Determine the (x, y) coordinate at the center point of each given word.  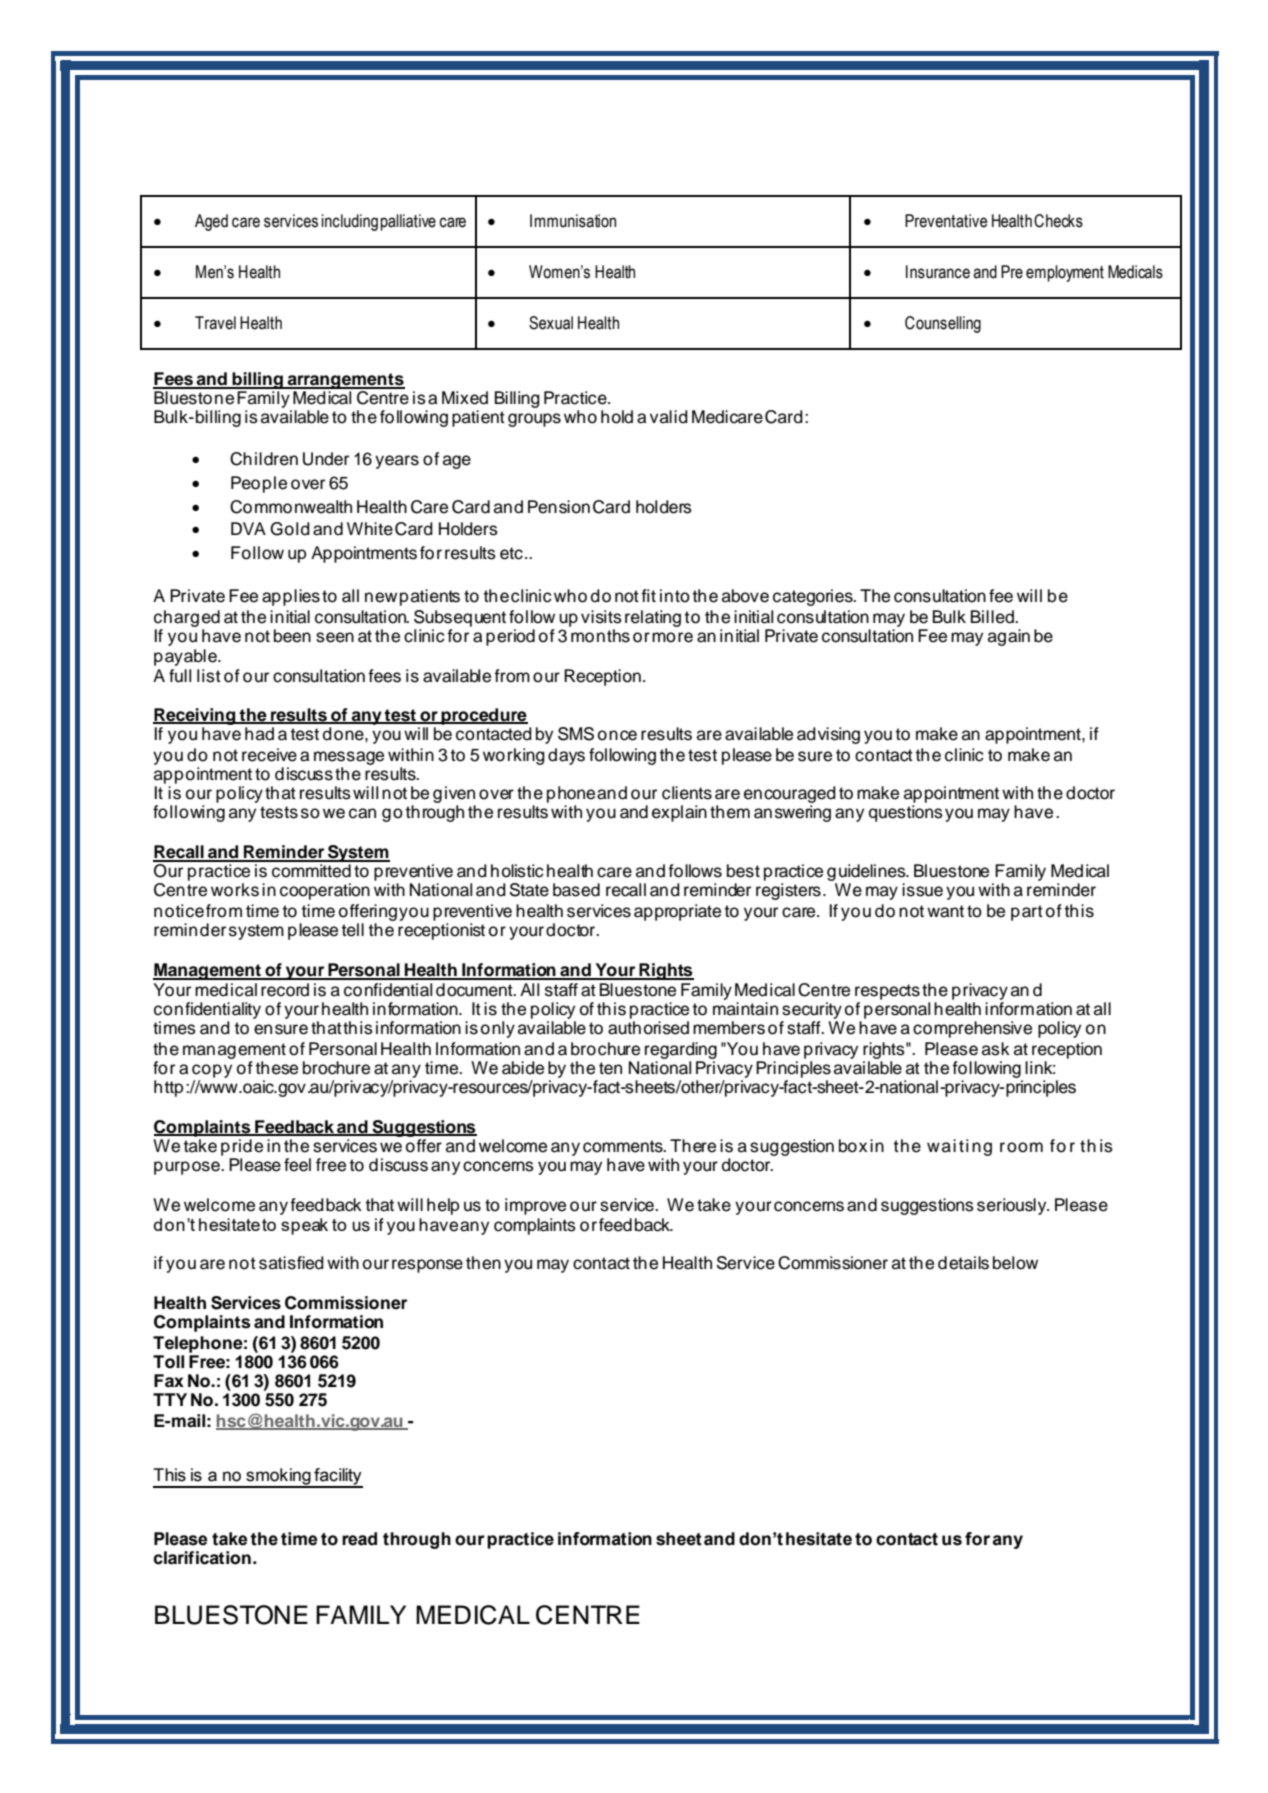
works (235, 890)
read (359, 1539)
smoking (278, 1478)
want (945, 911)
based (576, 890)
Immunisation (573, 221)
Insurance (938, 272)
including (349, 222)
